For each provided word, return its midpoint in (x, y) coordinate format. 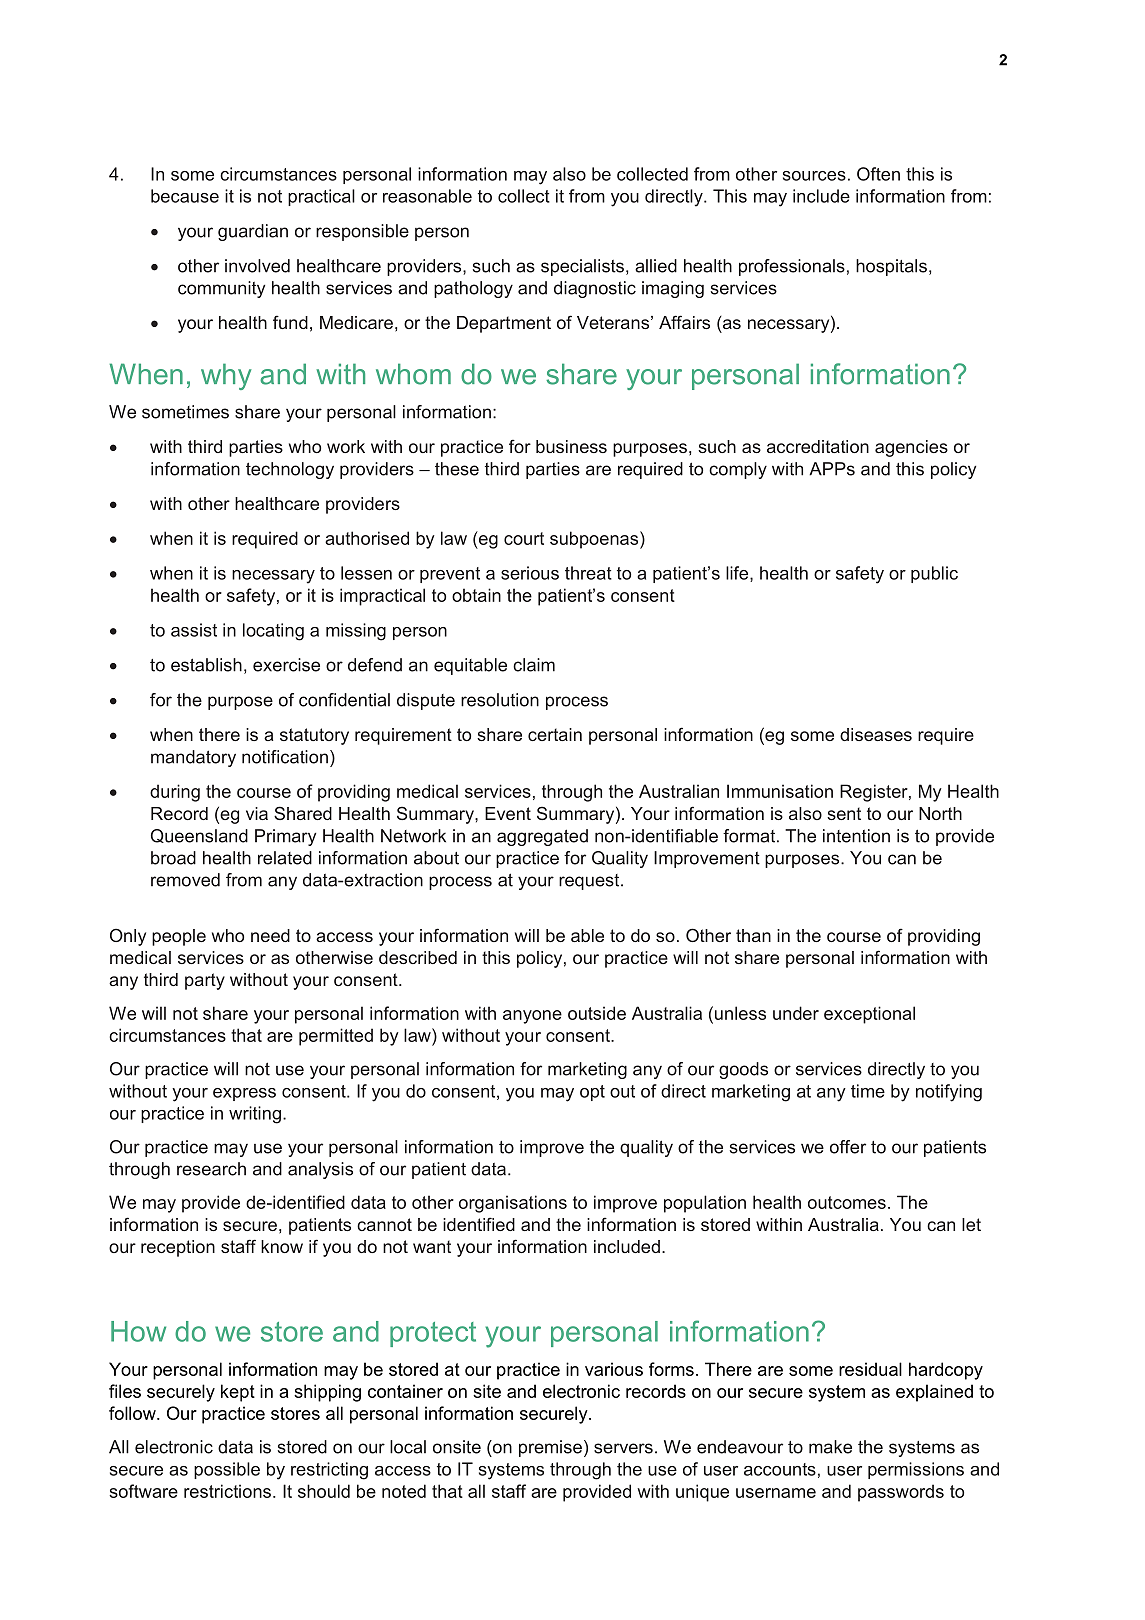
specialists (582, 267)
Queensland (199, 836)
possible (227, 1470)
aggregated (542, 837)
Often (878, 174)
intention (856, 836)
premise (550, 1448)
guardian (253, 232)
